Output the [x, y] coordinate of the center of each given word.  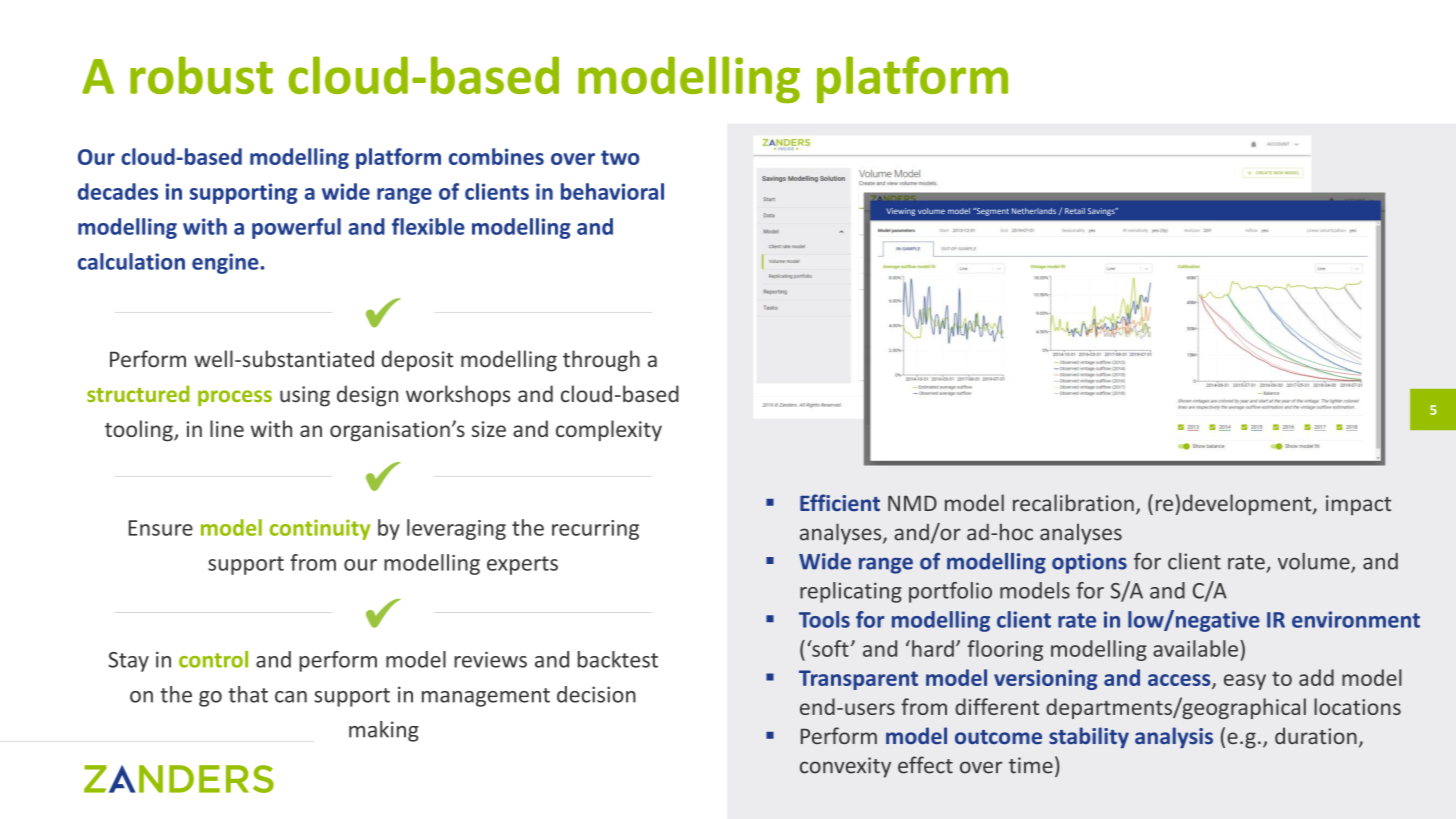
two [620, 157]
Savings [1102, 212]
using [305, 396]
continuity [320, 529]
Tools [824, 619]
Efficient [840, 502]
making [384, 731]
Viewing [900, 212]
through [601, 361]
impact [1358, 505]
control [213, 659]
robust [201, 75]
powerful [296, 228]
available [1195, 648]
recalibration [1073, 502]
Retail [1075, 211]
